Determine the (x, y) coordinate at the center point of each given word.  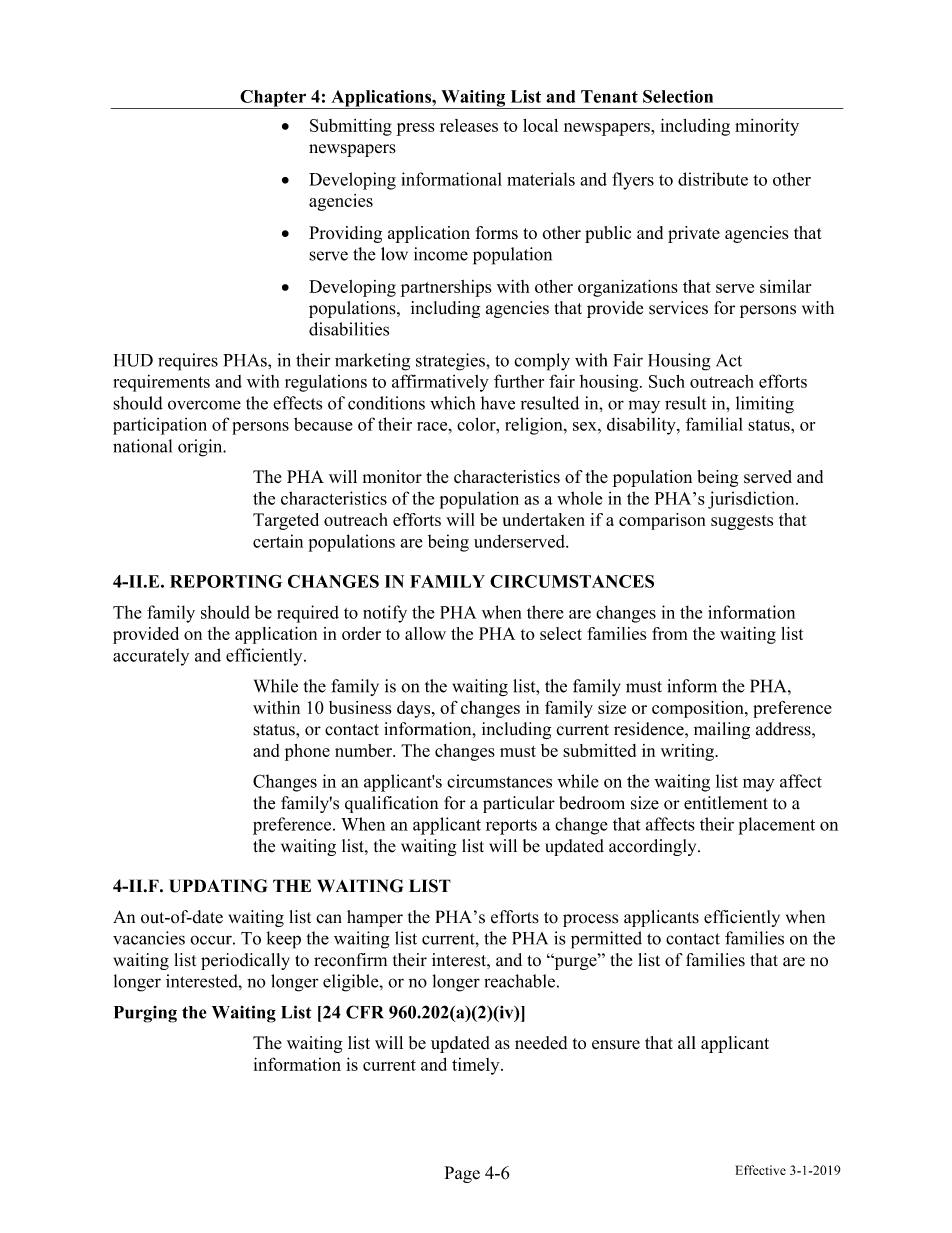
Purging (145, 1014)
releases (469, 125)
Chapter (273, 99)
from (669, 633)
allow (425, 633)
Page (462, 1174)
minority (767, 127)
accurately (151, 657)
